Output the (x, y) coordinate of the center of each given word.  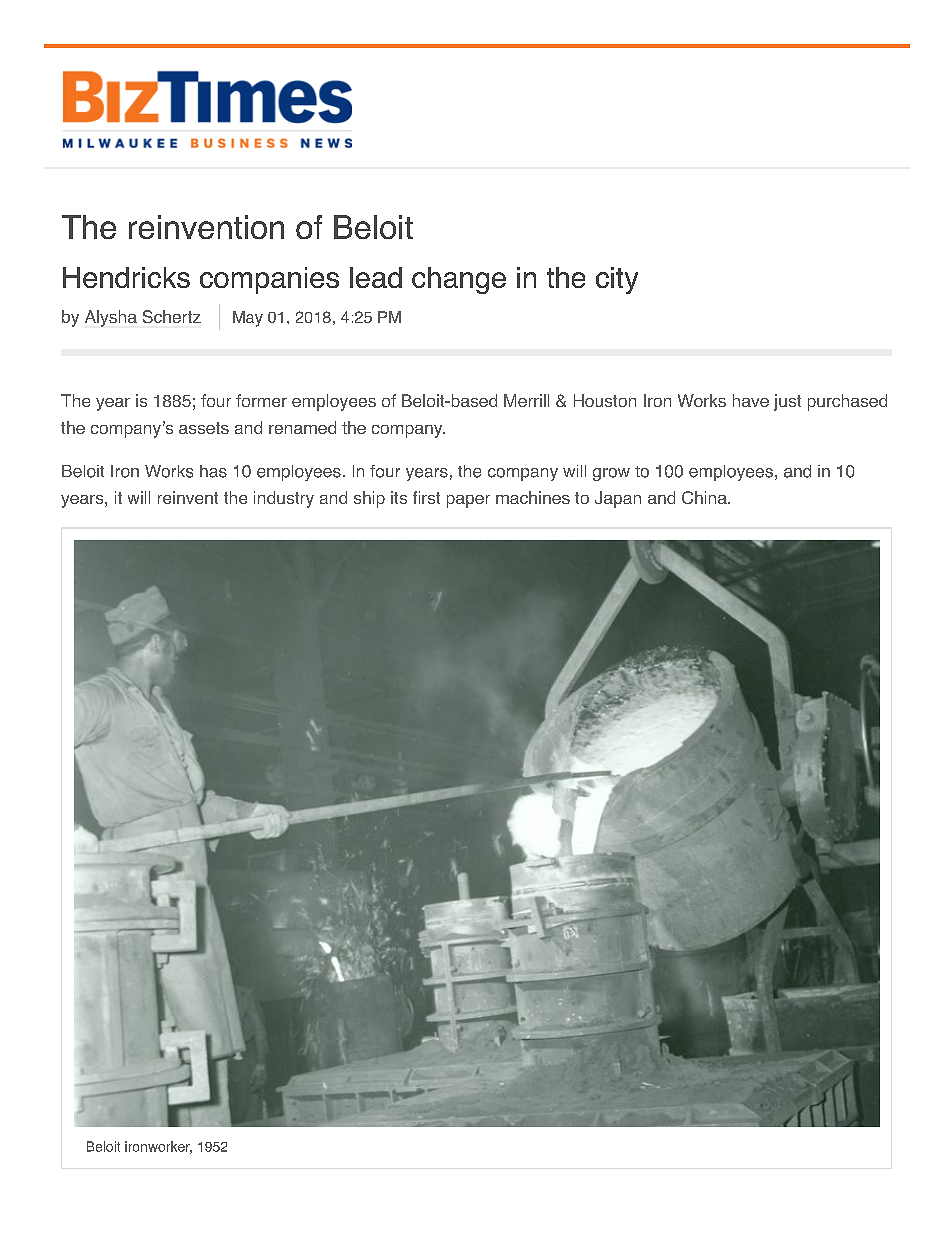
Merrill (526, 400)
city (617, 280)
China (705, 497)
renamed (302, 427)
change (459, 280)
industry (284, 499)
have (751, 400)
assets (204, 428)
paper (468, 501)
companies (269, 280)
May (248, 319)
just (787, 402)
